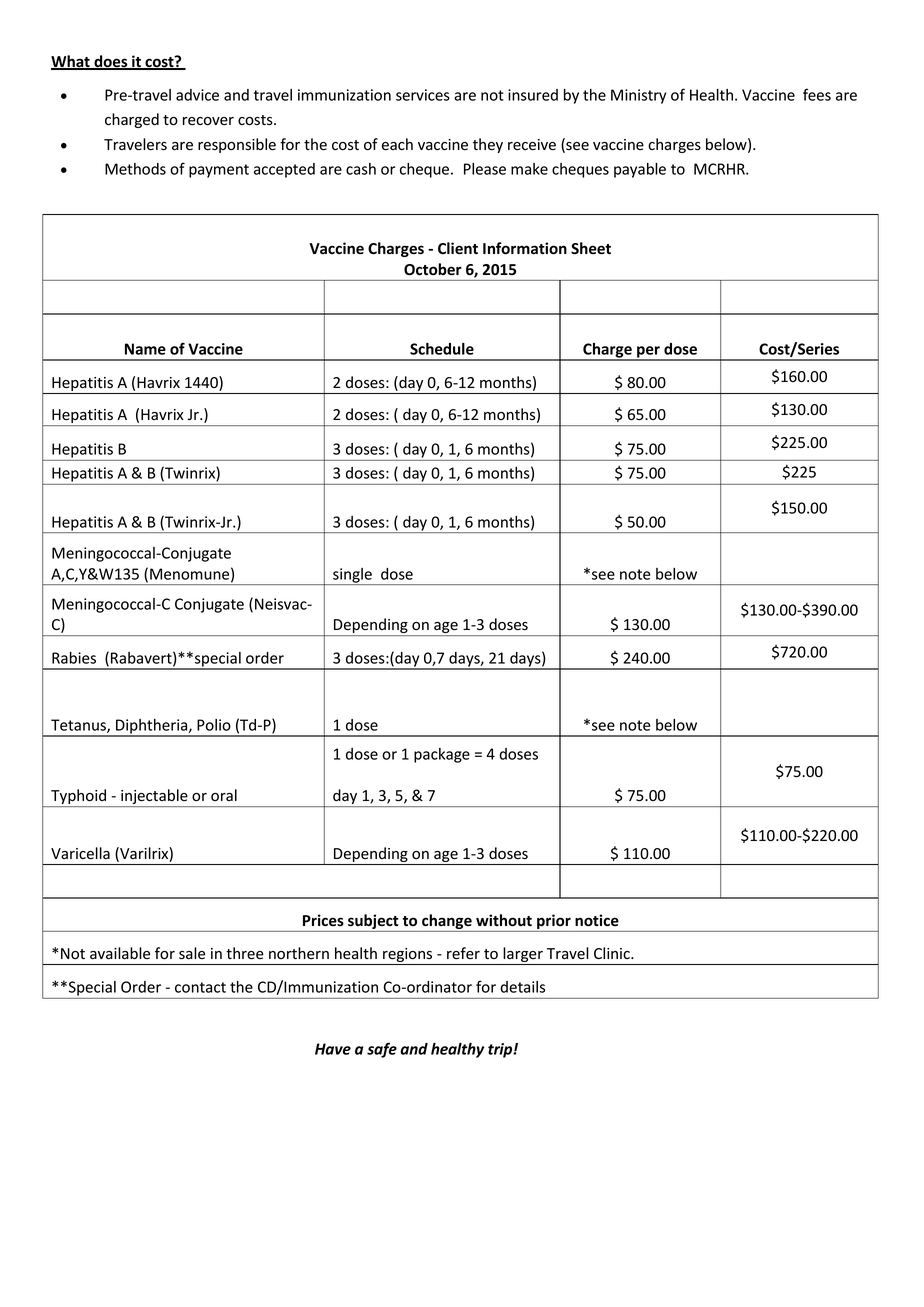  Describe the element at coordinates (638, 96) in the screenshot. I see `Ministry` at that location.
